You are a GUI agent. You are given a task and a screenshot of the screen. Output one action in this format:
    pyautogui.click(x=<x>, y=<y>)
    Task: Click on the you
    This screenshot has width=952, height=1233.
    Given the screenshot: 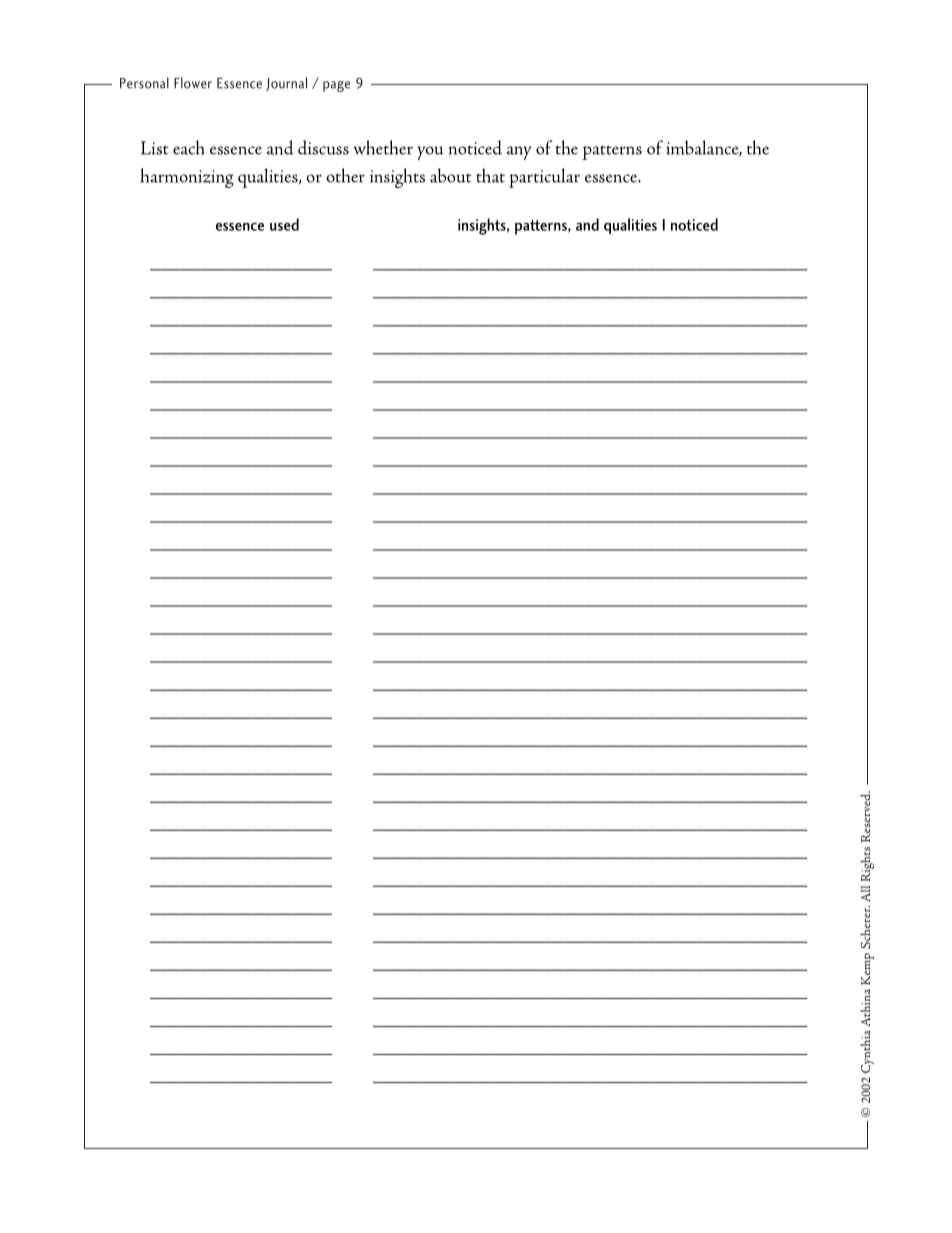 What is the action you would take?
    pyautogui.click(x=431, y=153)
